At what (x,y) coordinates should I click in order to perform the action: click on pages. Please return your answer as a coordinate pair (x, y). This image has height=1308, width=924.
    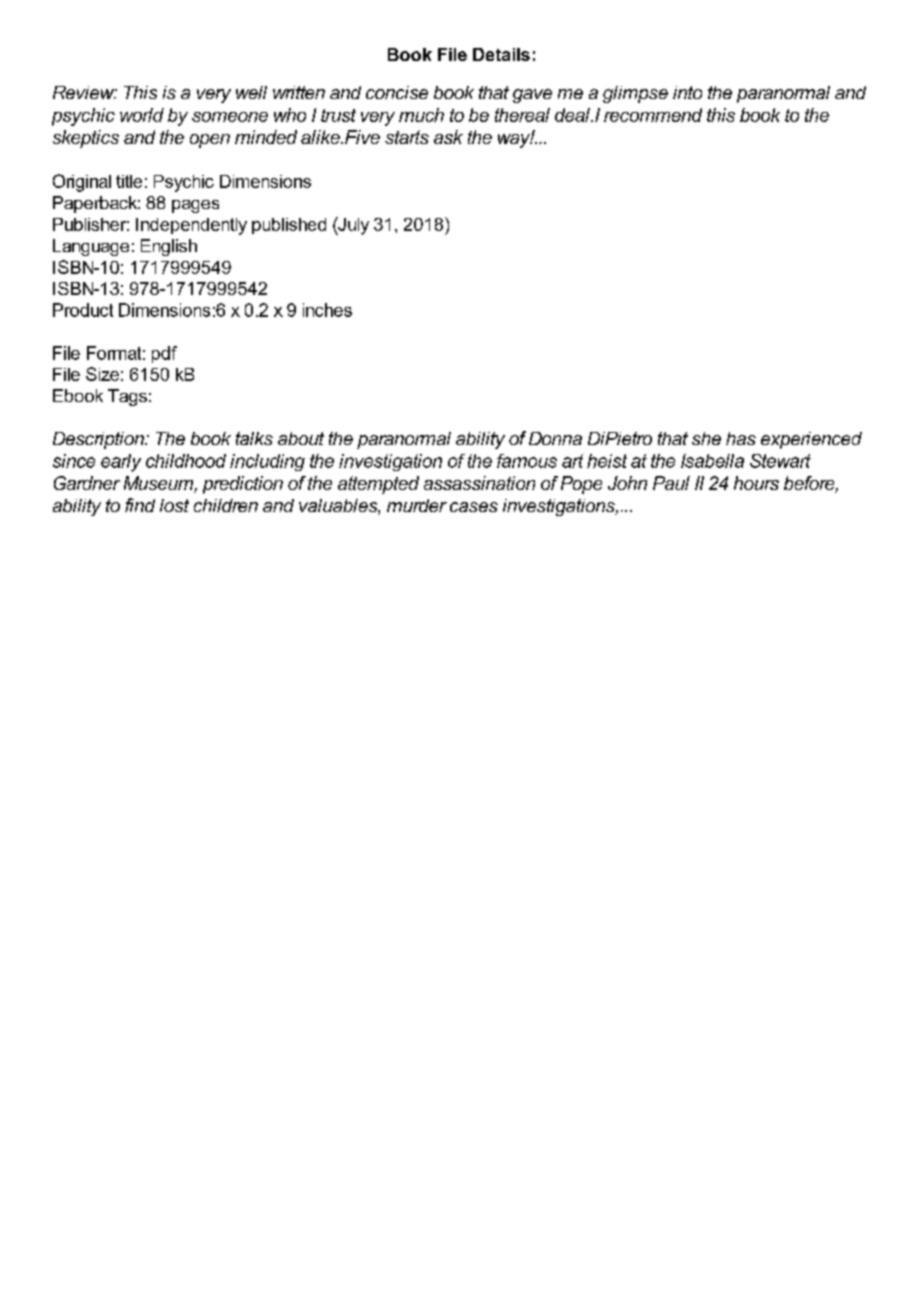
    Looking at the image, I should click on (195, 206).
